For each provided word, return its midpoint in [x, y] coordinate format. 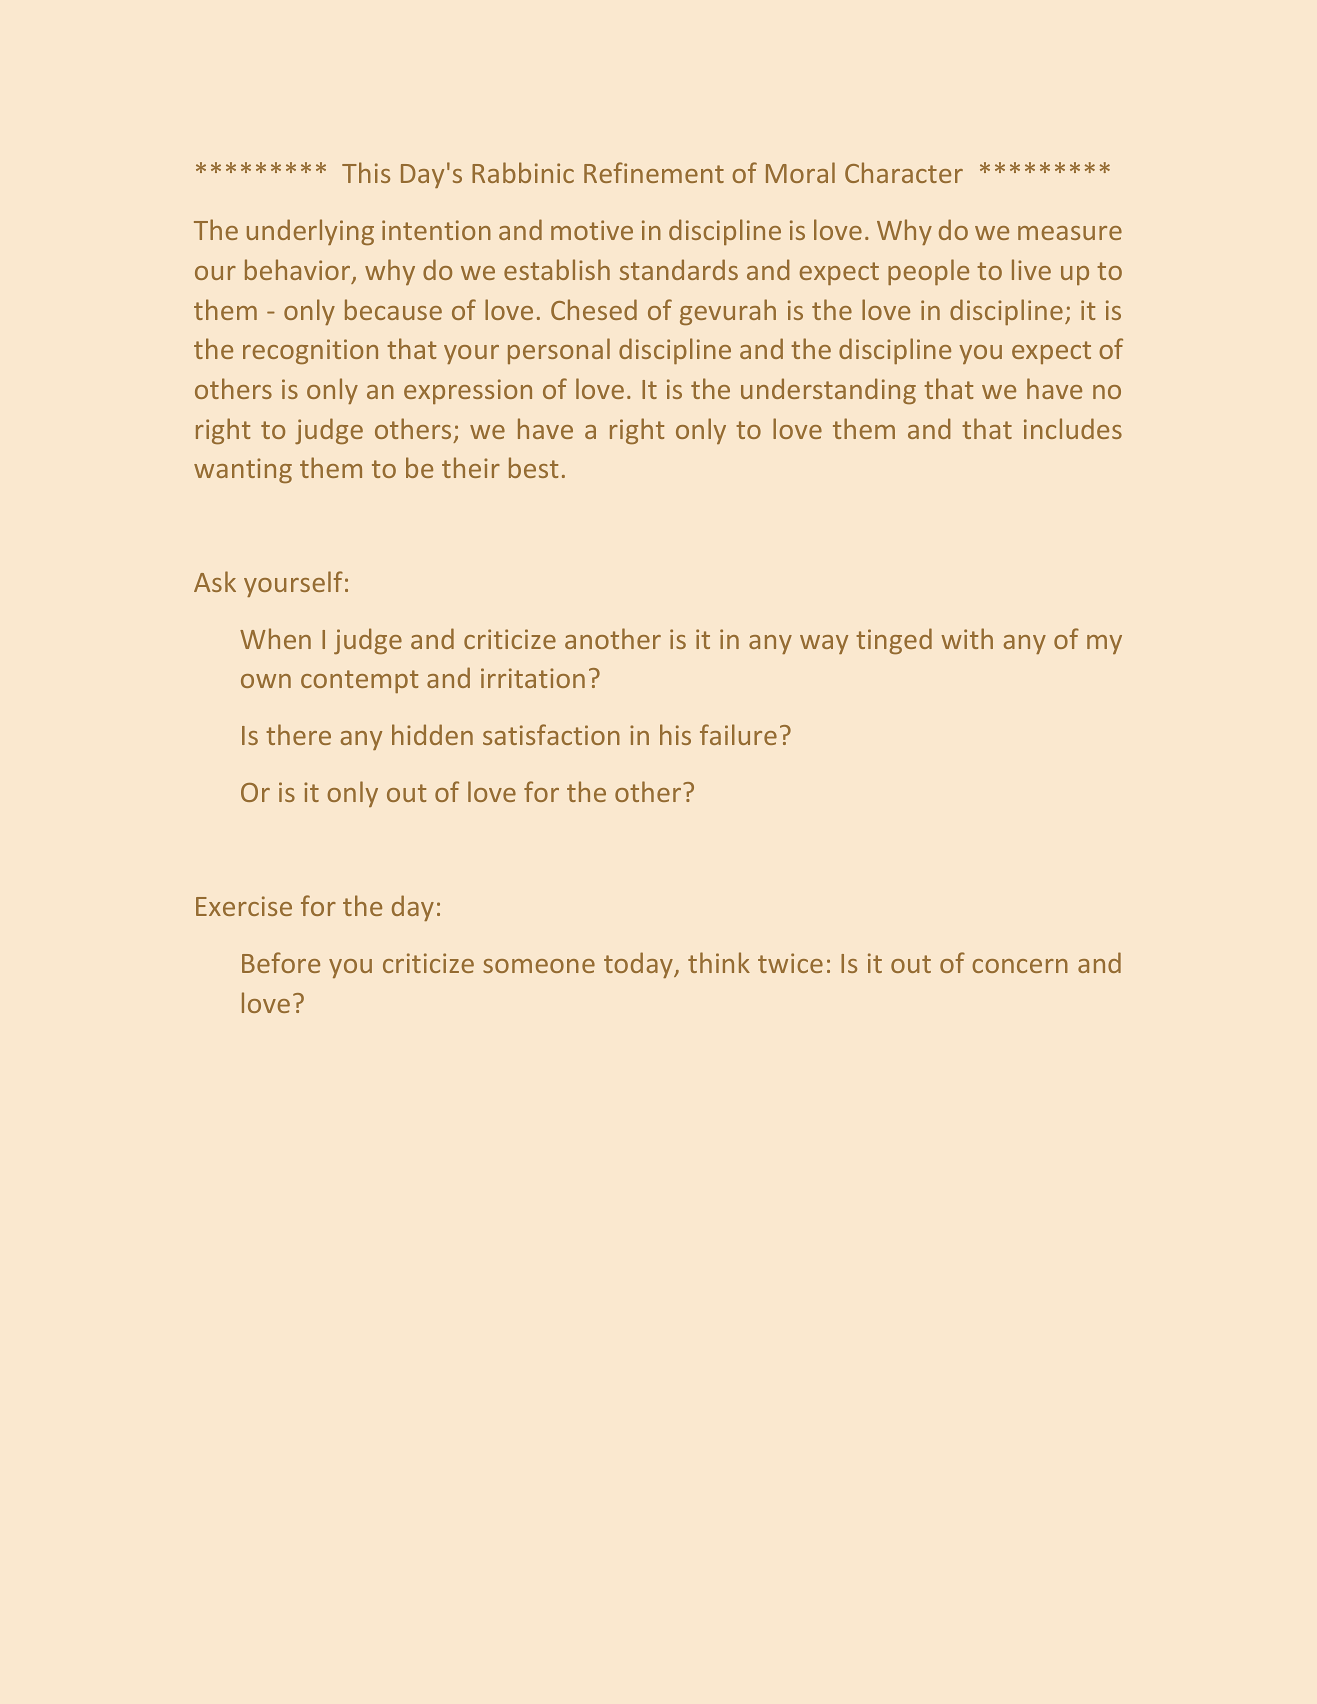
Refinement [654, 172]
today [639, 965]
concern [1020, 966]
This [366, 172]
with [967, 638]
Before [281, 962]
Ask [215, 581]
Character [904, 172]
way [824, 644]
